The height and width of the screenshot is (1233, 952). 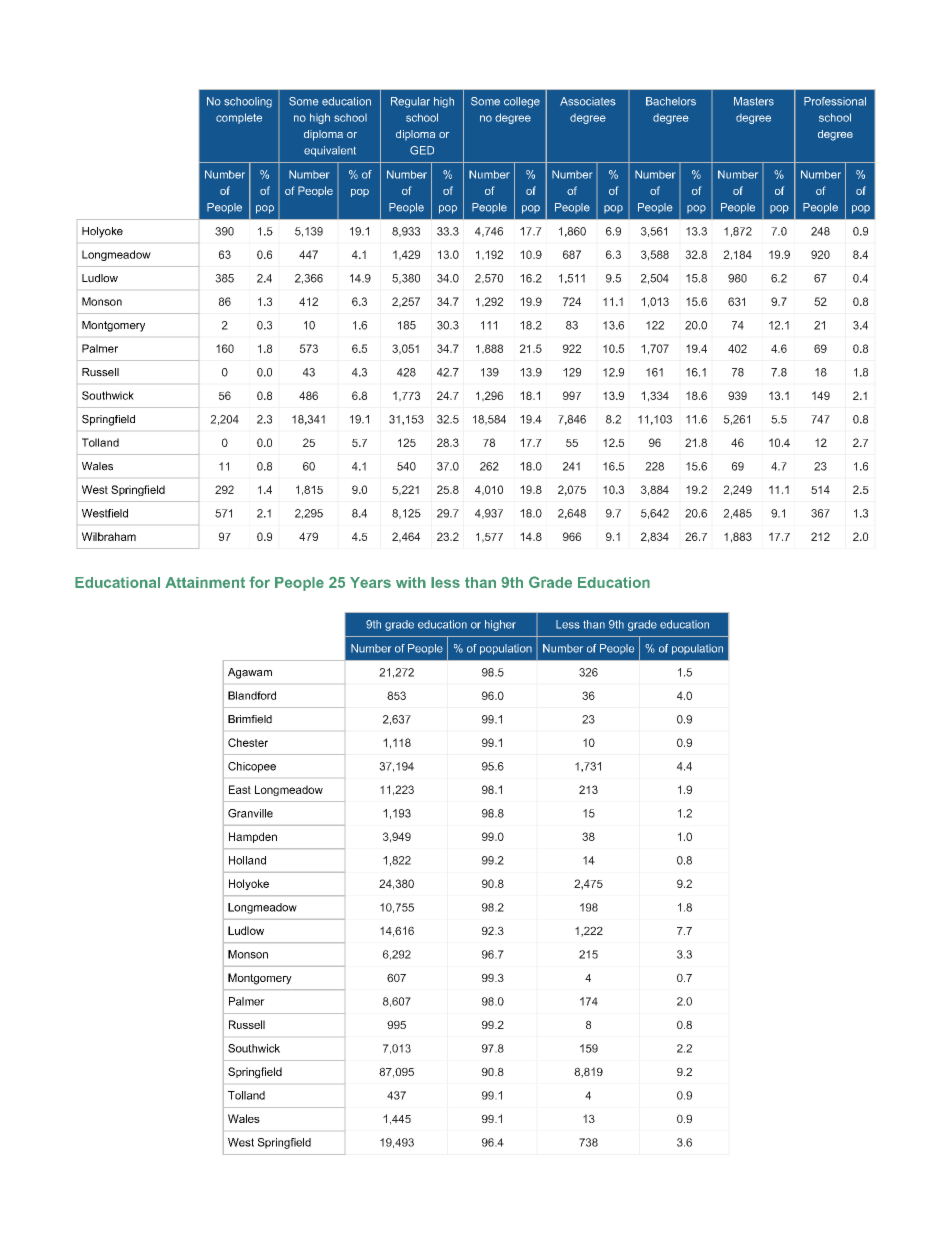 What do you see at coordinates (250, 813) in the screenshot?
I see `Granville` at bounding box center [250, 813].
